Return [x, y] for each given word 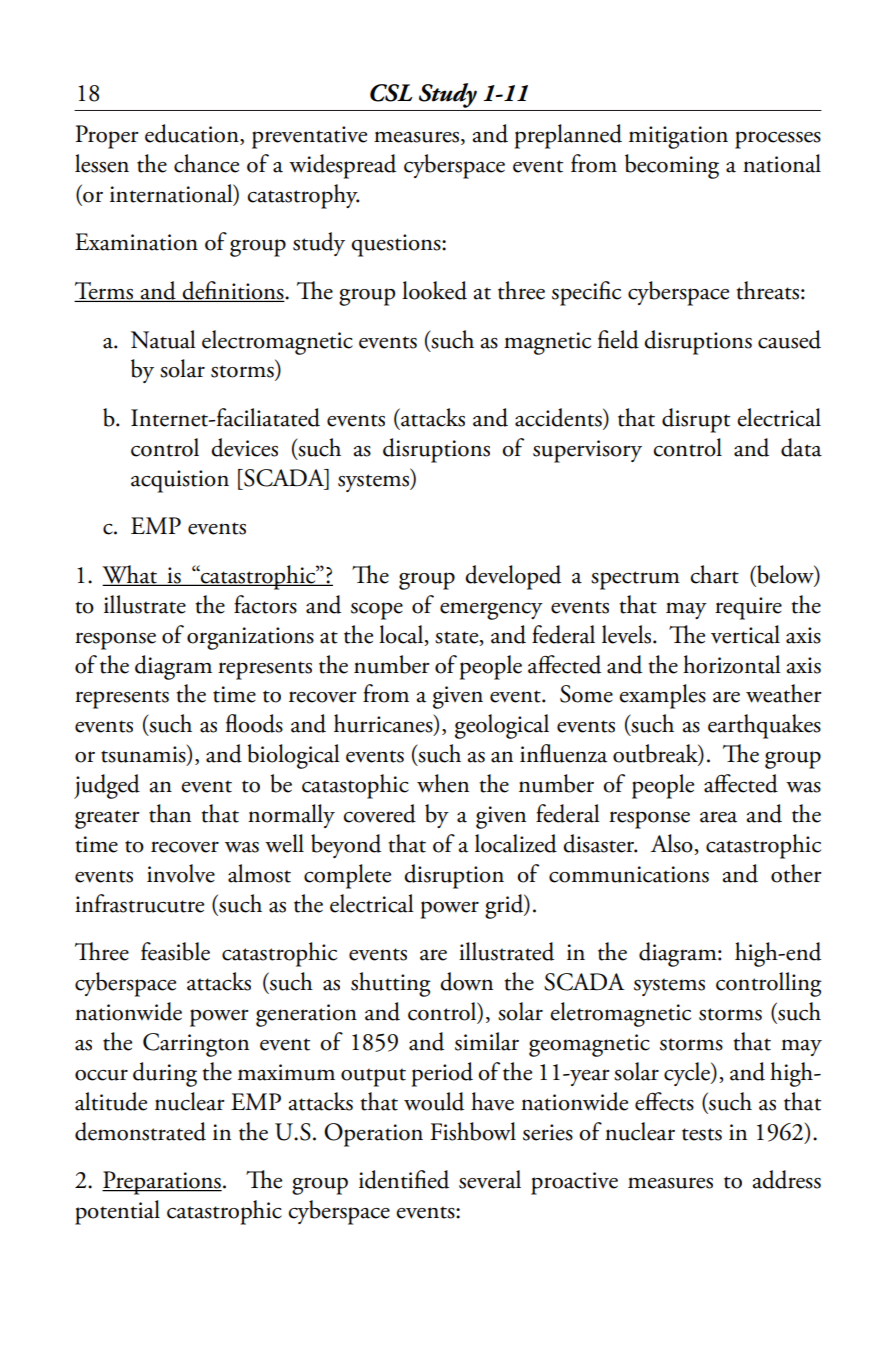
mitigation [678, 137]
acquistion [180, 481]
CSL [391, 93]
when [443, 783]
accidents [559, 418]
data [801, 447]
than [170, 813]
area [718, 817]
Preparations [162, 1183]
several [490, 1179]
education [193, 134]
